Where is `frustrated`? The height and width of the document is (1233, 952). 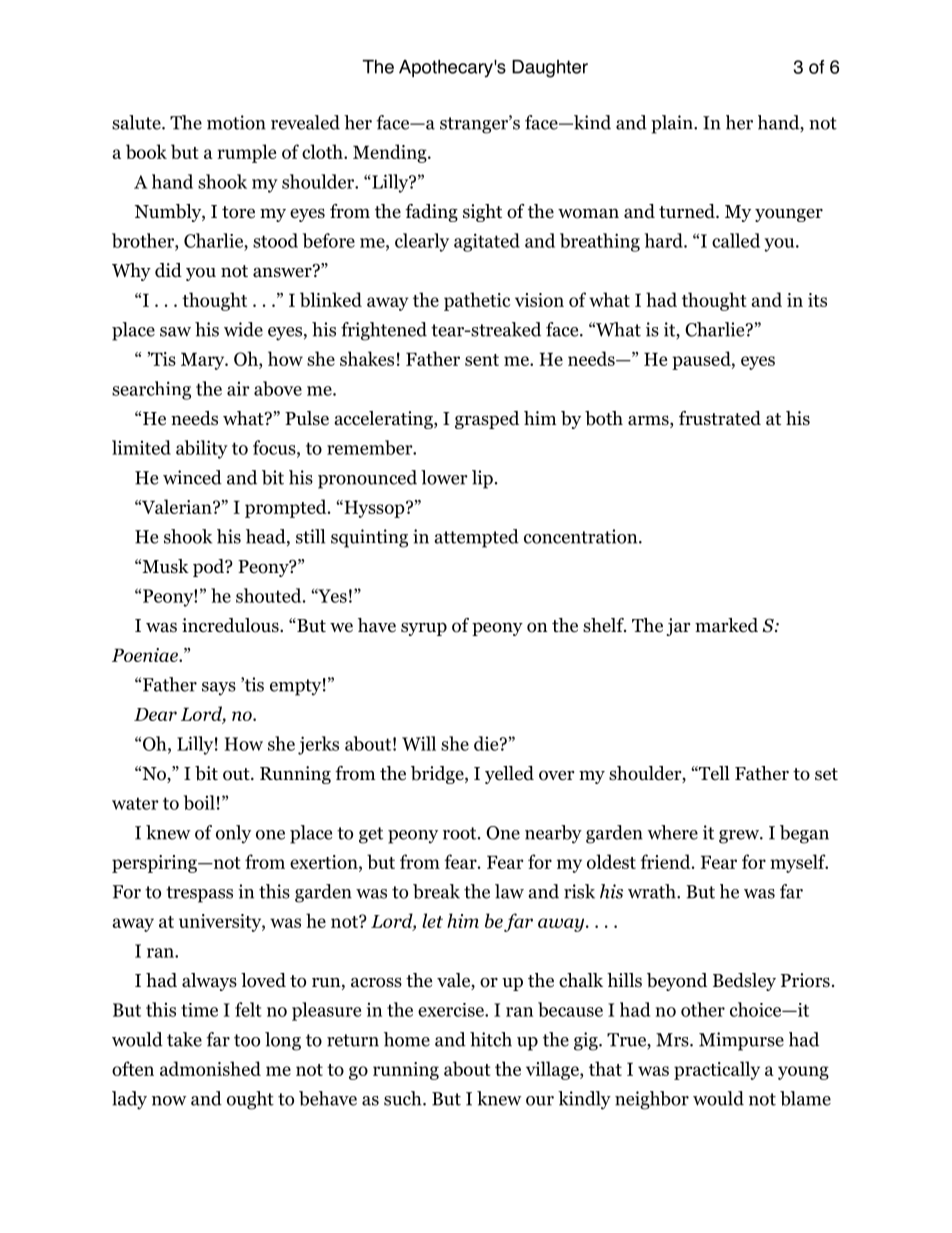
frustrated is located at coordinates (720, 418).
